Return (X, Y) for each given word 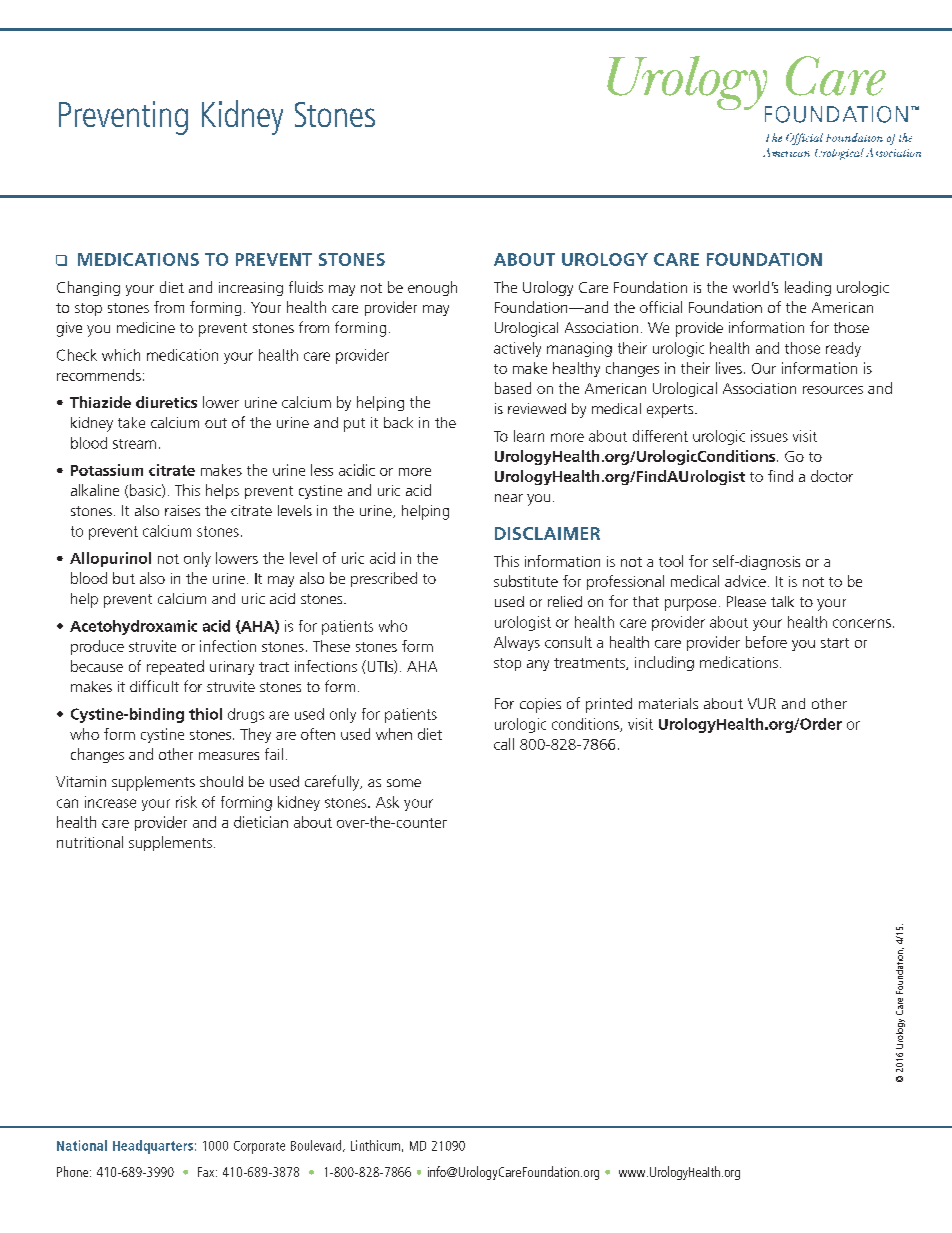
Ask (387, 802)
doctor (832, 476)
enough (432, 288)
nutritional (90, 842)
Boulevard (317, 1146)
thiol (205, 714)
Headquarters (153, 1147)
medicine (146, 327)
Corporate (259, 1147)
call (504, 744)
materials (668, 703)
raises (182, 510)
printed (609, 705)
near (509, 498)
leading (808, 288)
